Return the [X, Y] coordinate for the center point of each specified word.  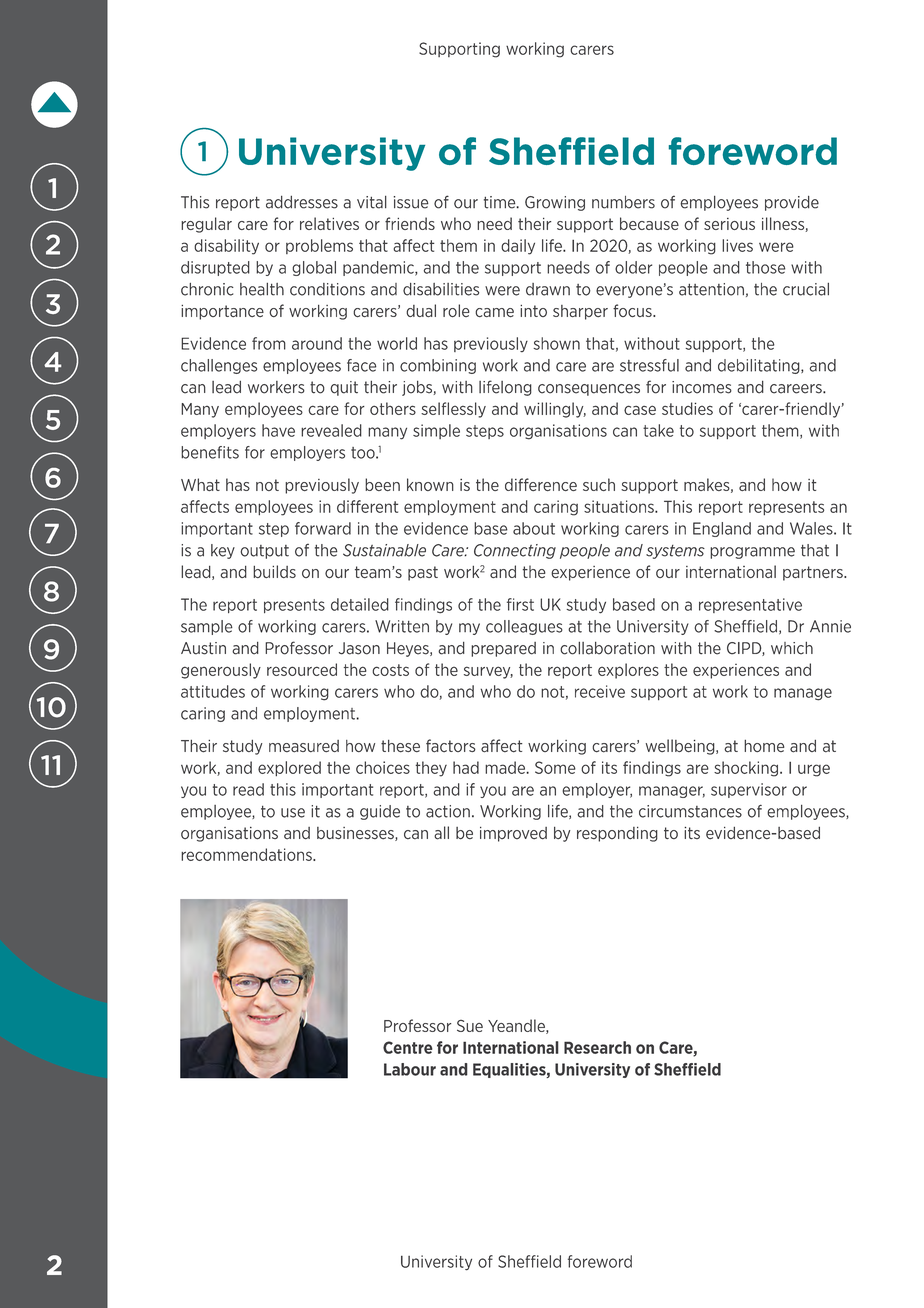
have [278, 430]
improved [513, 834]
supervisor [749, 790]
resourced [302, 669]
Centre [408, 1047]
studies [687, 408]
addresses [302, 202]
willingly [555, 410]
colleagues [524, 627]
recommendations [247, 854]
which [792, 648]
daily [518, 247]
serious [729, 224]
